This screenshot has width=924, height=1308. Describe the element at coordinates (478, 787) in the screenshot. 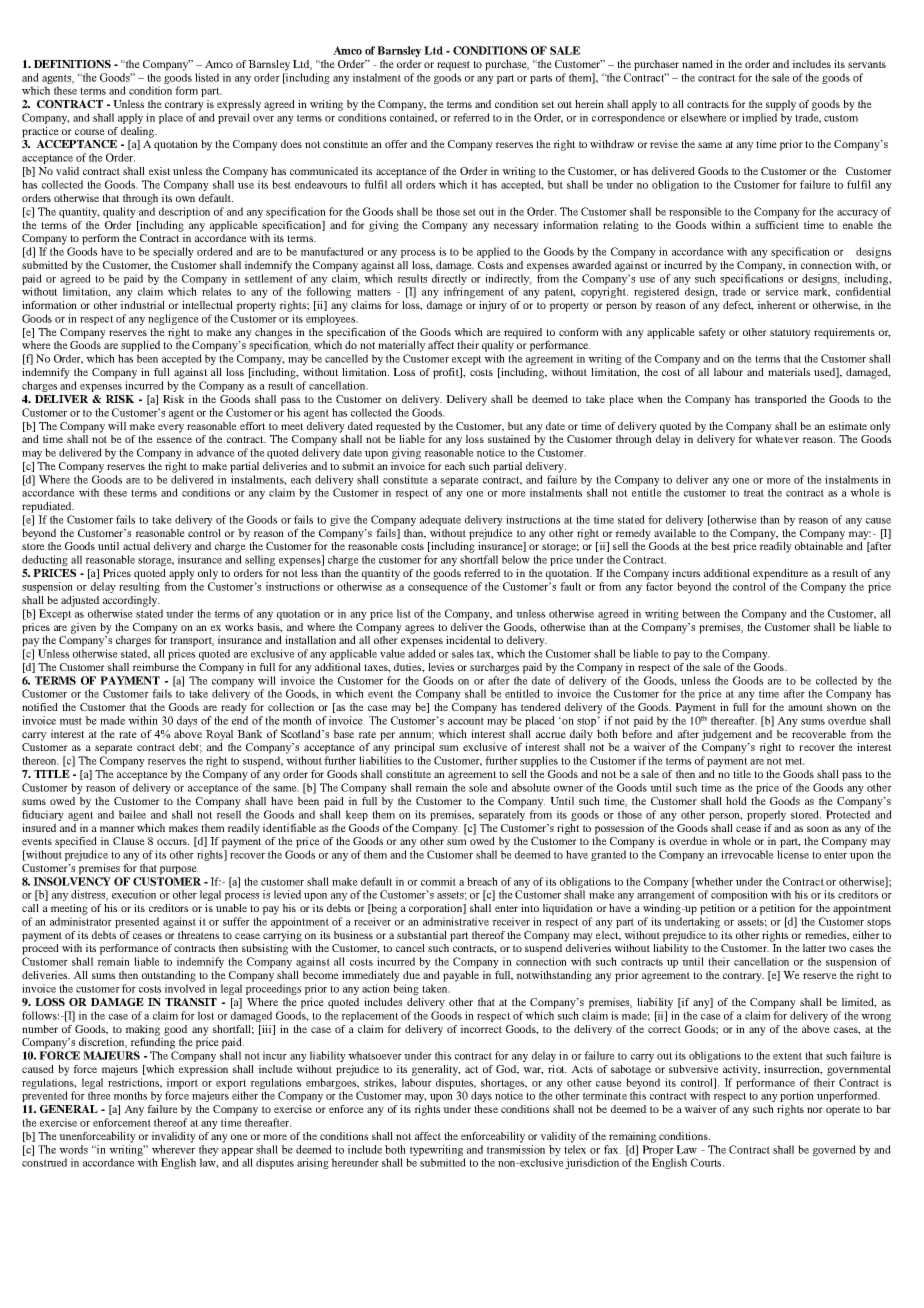

I see `sole` at that location.
